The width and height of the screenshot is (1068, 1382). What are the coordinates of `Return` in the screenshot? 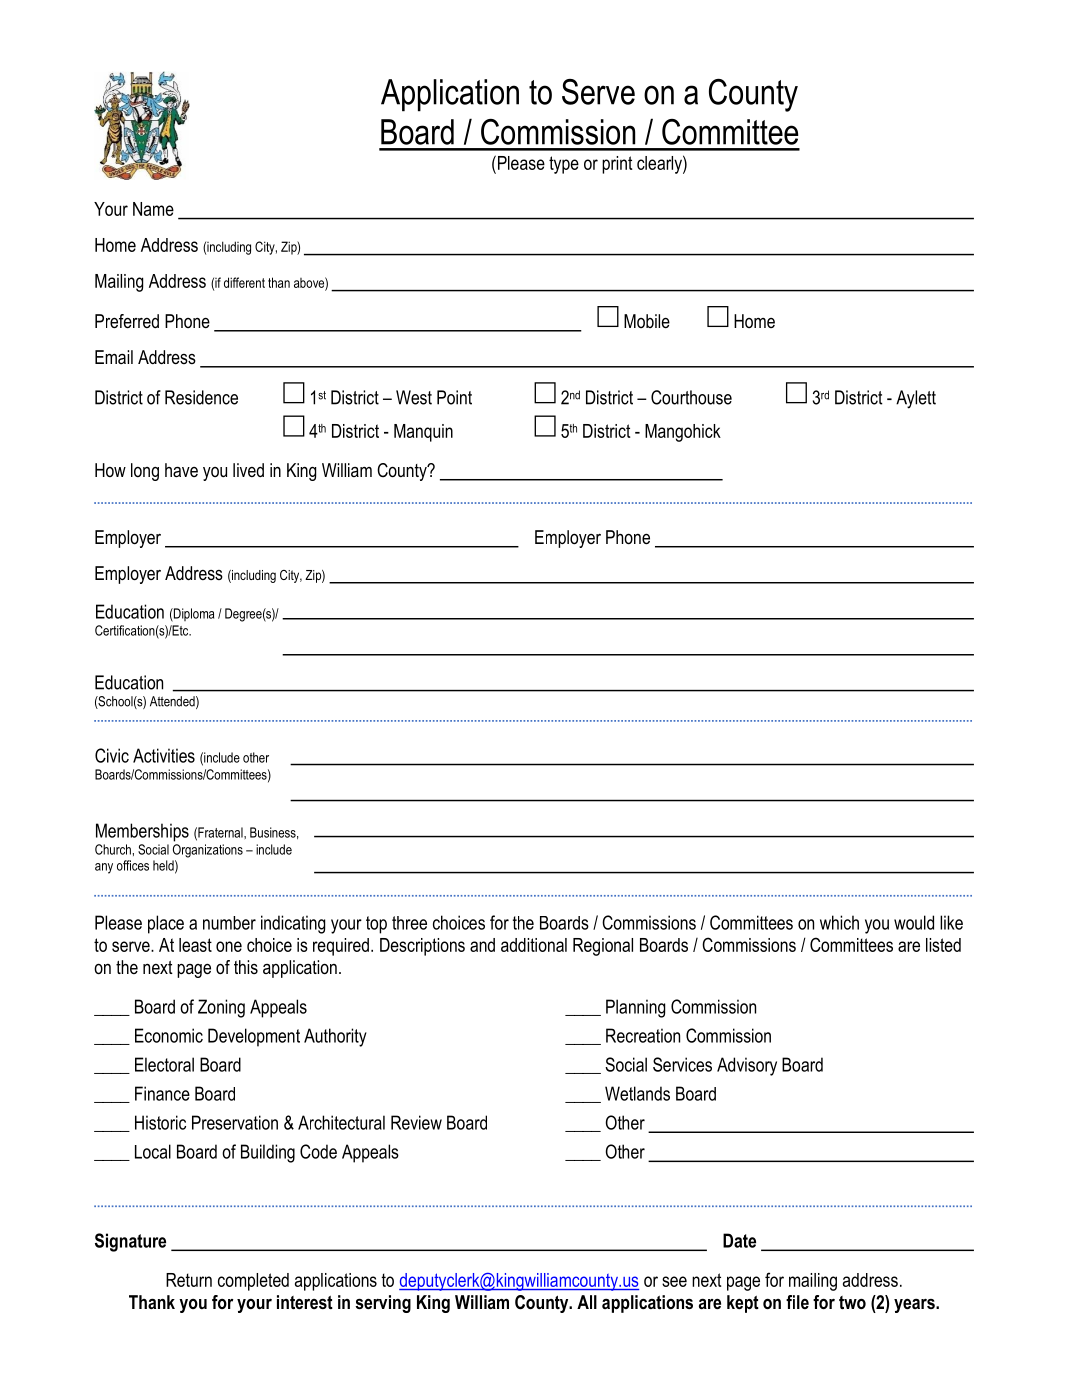 It's located at (189, 1280).
